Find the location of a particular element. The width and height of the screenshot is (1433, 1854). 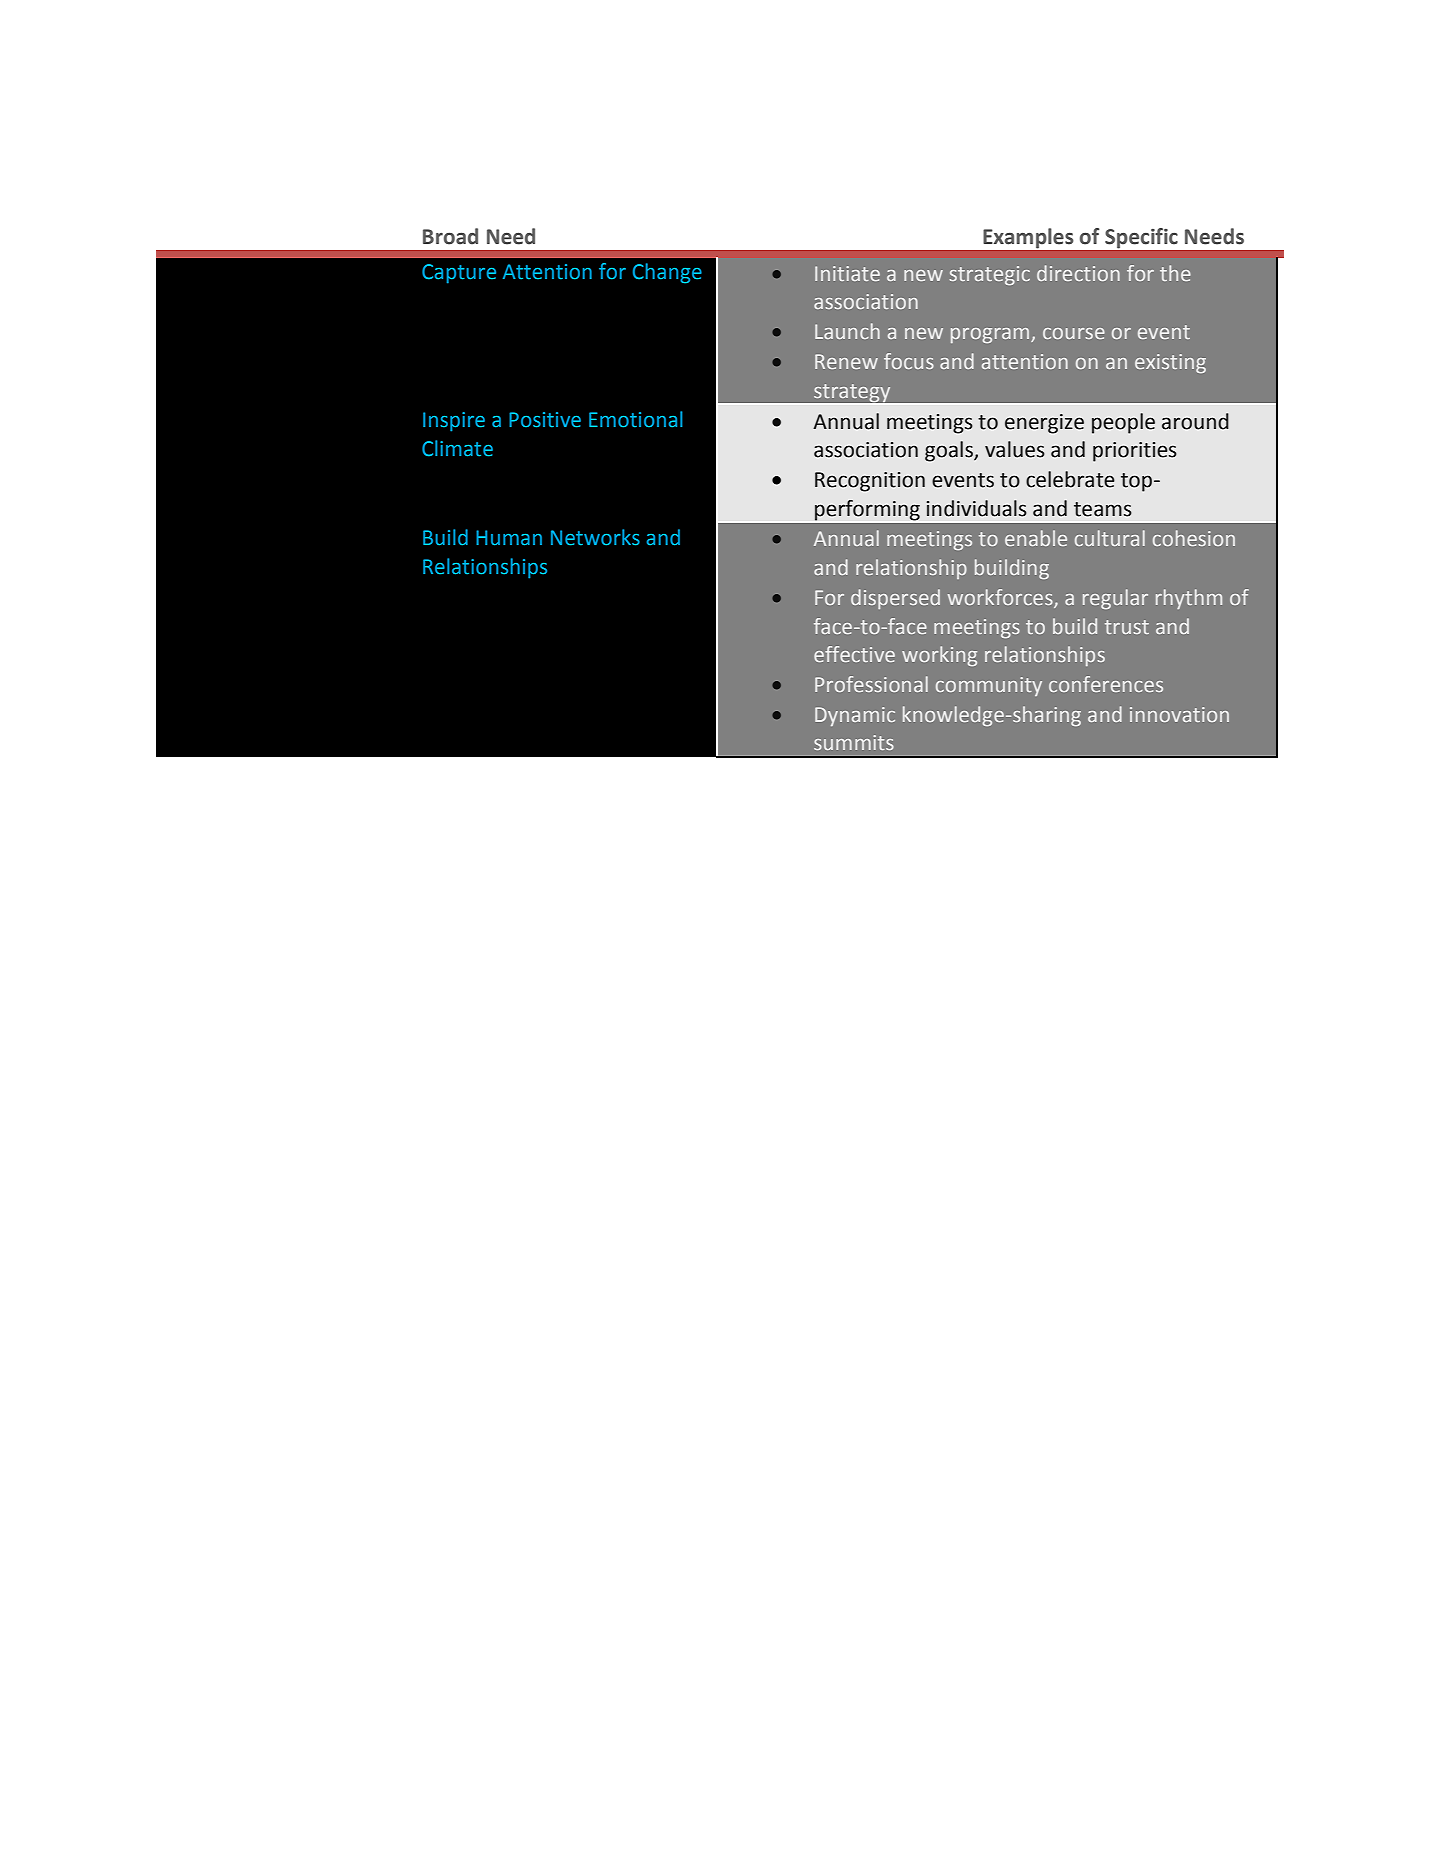

direction is located at coordinates (1078, 273).
